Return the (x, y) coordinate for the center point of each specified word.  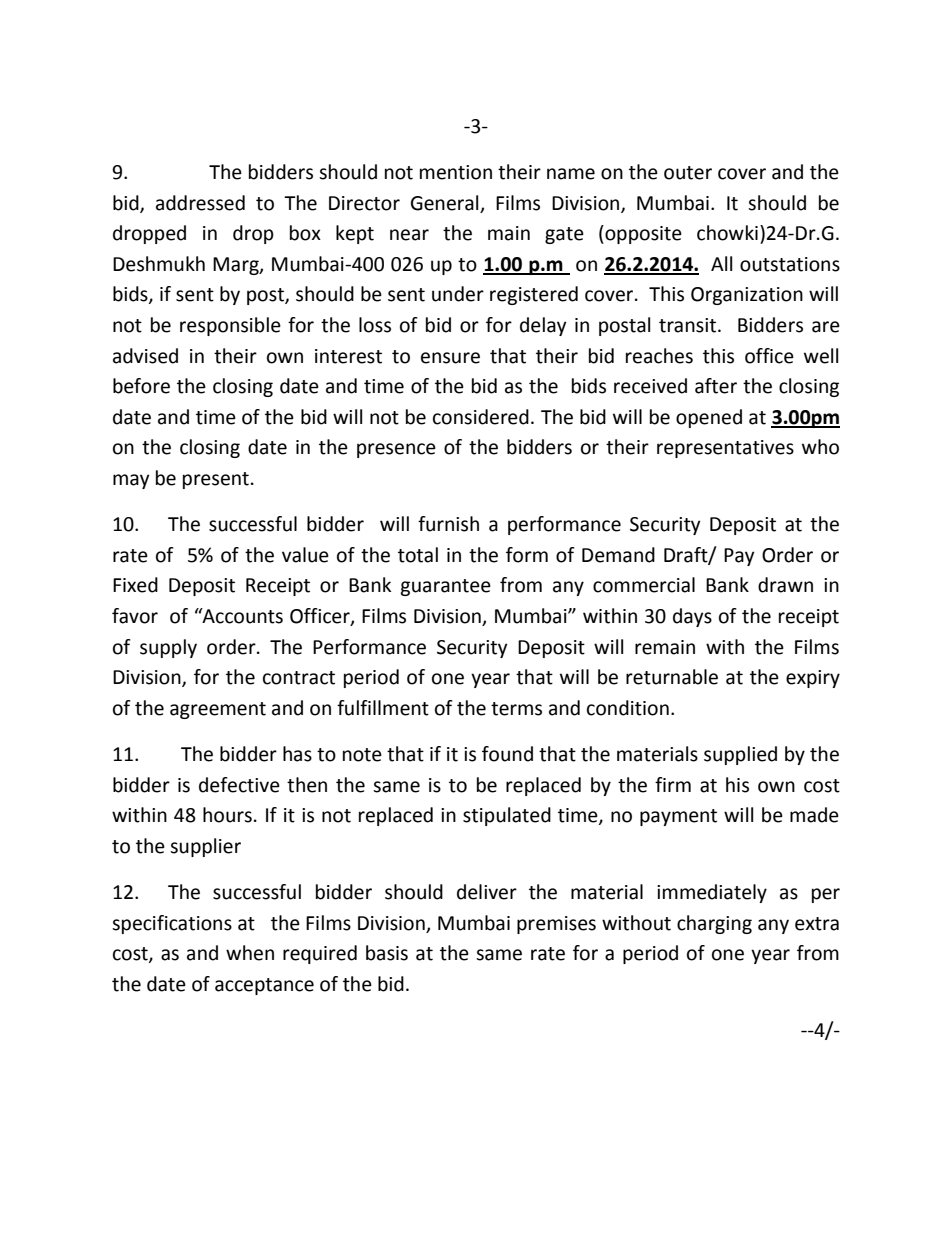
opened (709, 418)
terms (516, 709)
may (131, 481)
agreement (218, 710)
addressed (200, 203)
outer (688, 173)
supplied (740, 755)
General (444, 203)
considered (481, 417)
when (250, 953)
